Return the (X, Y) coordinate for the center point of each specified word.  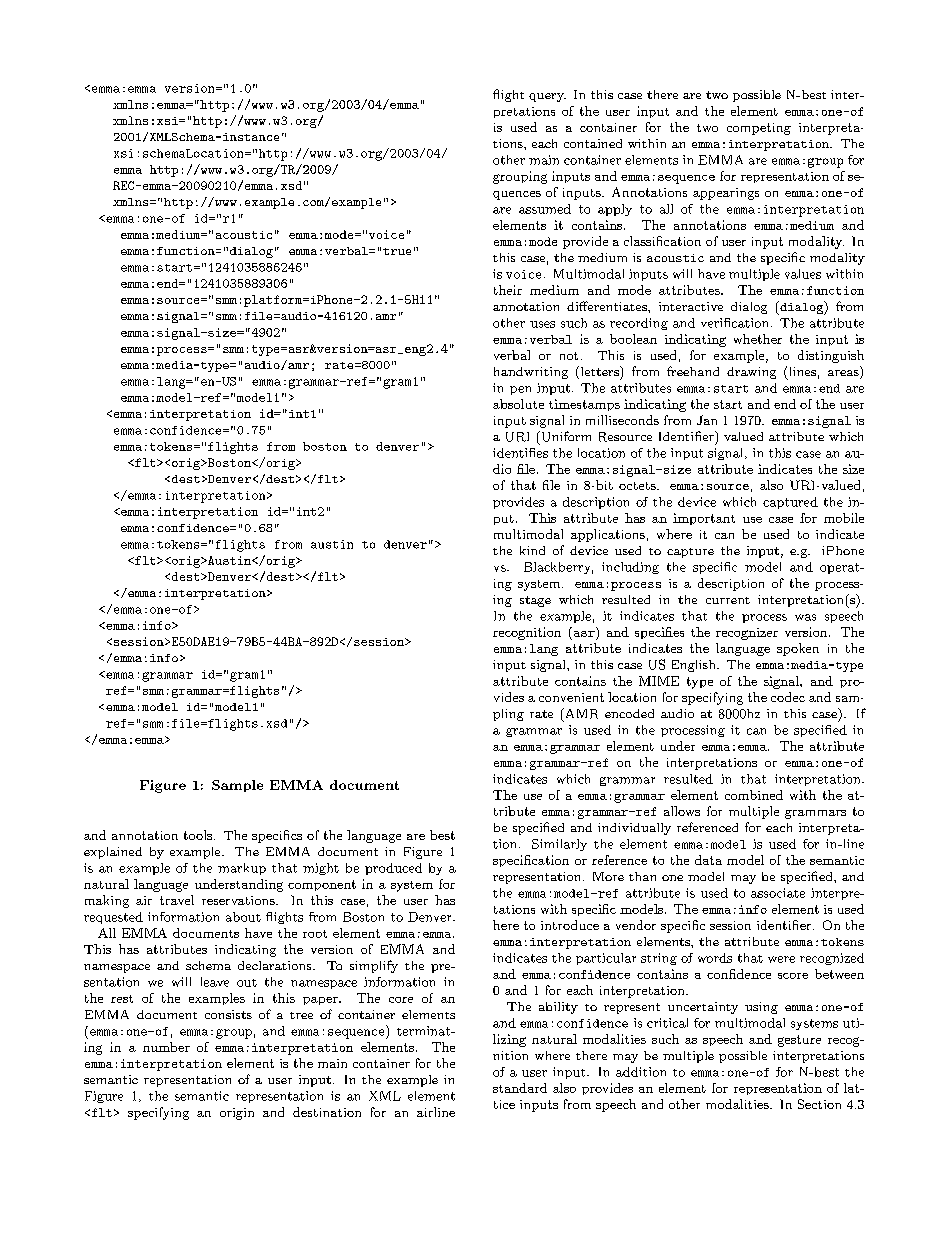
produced (393, 869)
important (704, 519)
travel (177, 900)
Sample (237, 786)
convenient (571, 697)
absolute (518, 404)
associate (778, 893)
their (508, 290)
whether (758, 339)
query (547, 97)
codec (788, 697)
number (166, 1047)
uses (542, 324)
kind (532, 550)
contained (593, 143)
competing (759, 129)
